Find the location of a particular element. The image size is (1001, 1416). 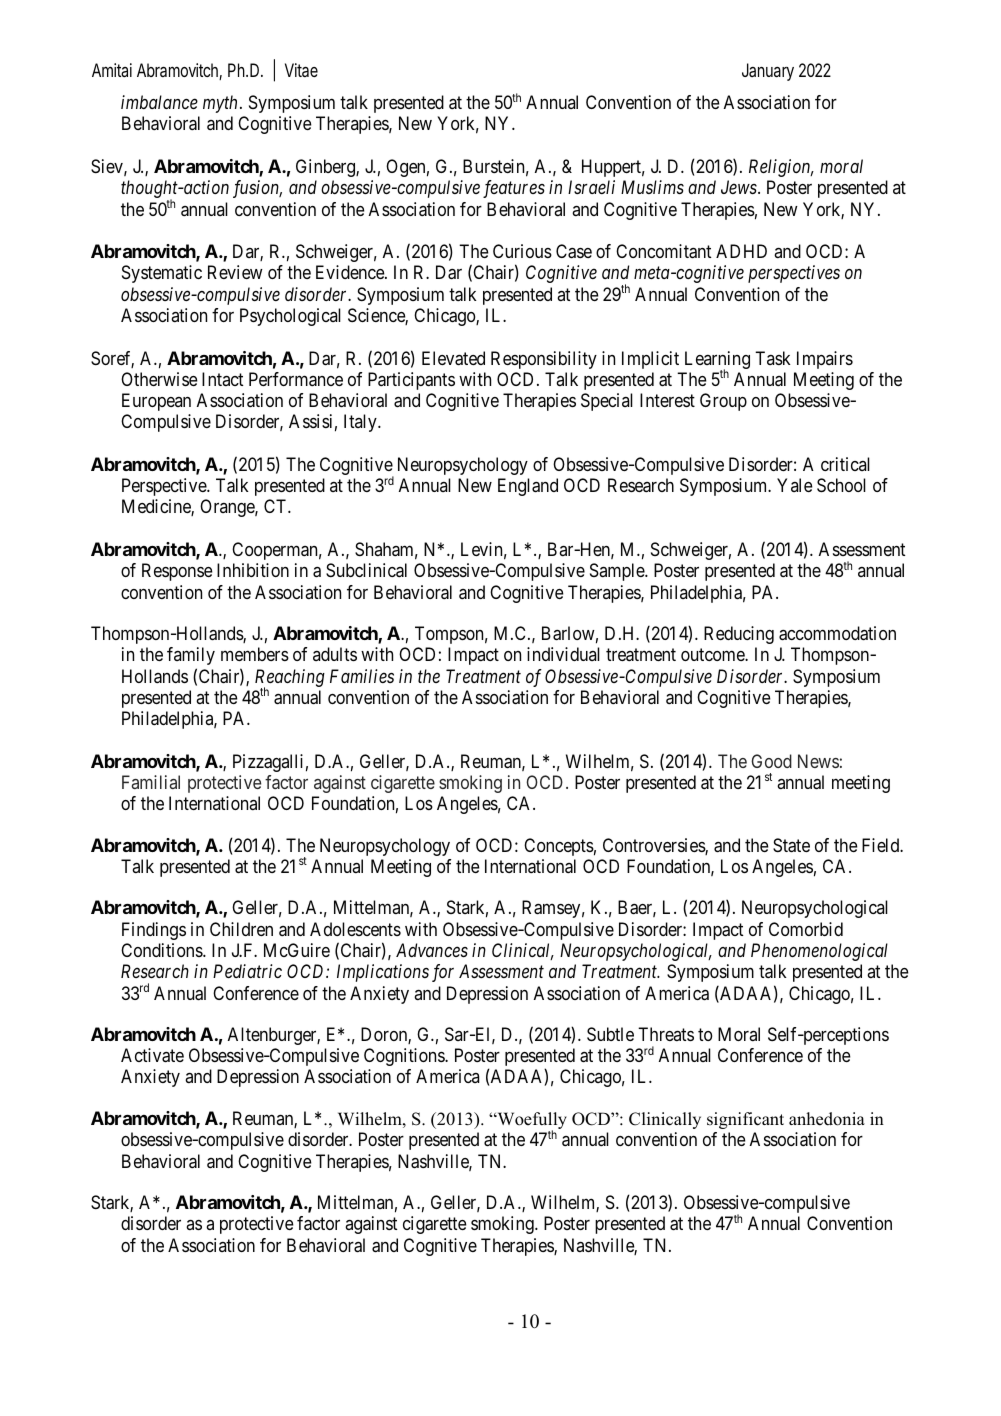

features is located at coordinates (514, 189).
